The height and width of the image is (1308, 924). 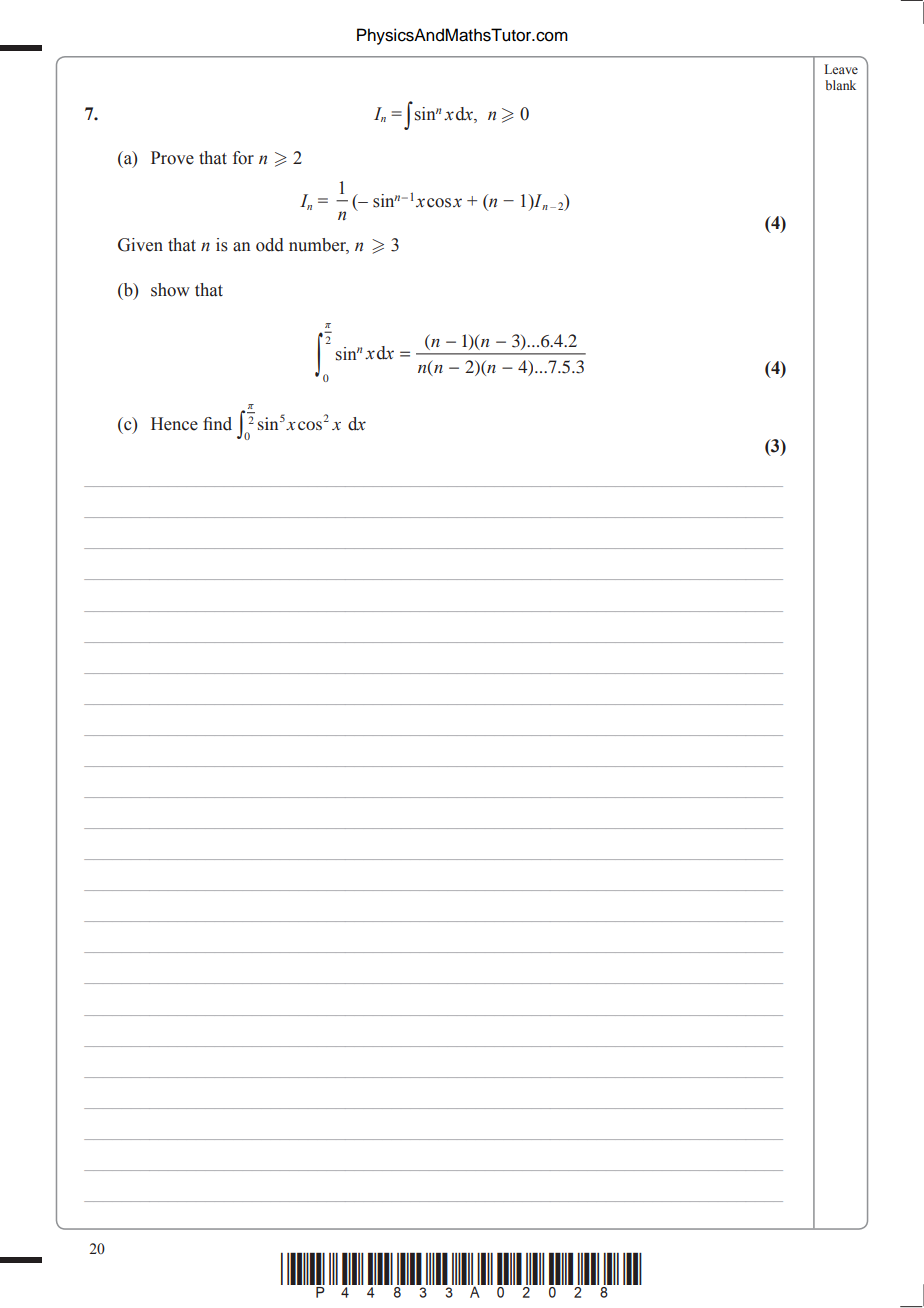 I want to click on Leave, so click(x=841, y=69).
